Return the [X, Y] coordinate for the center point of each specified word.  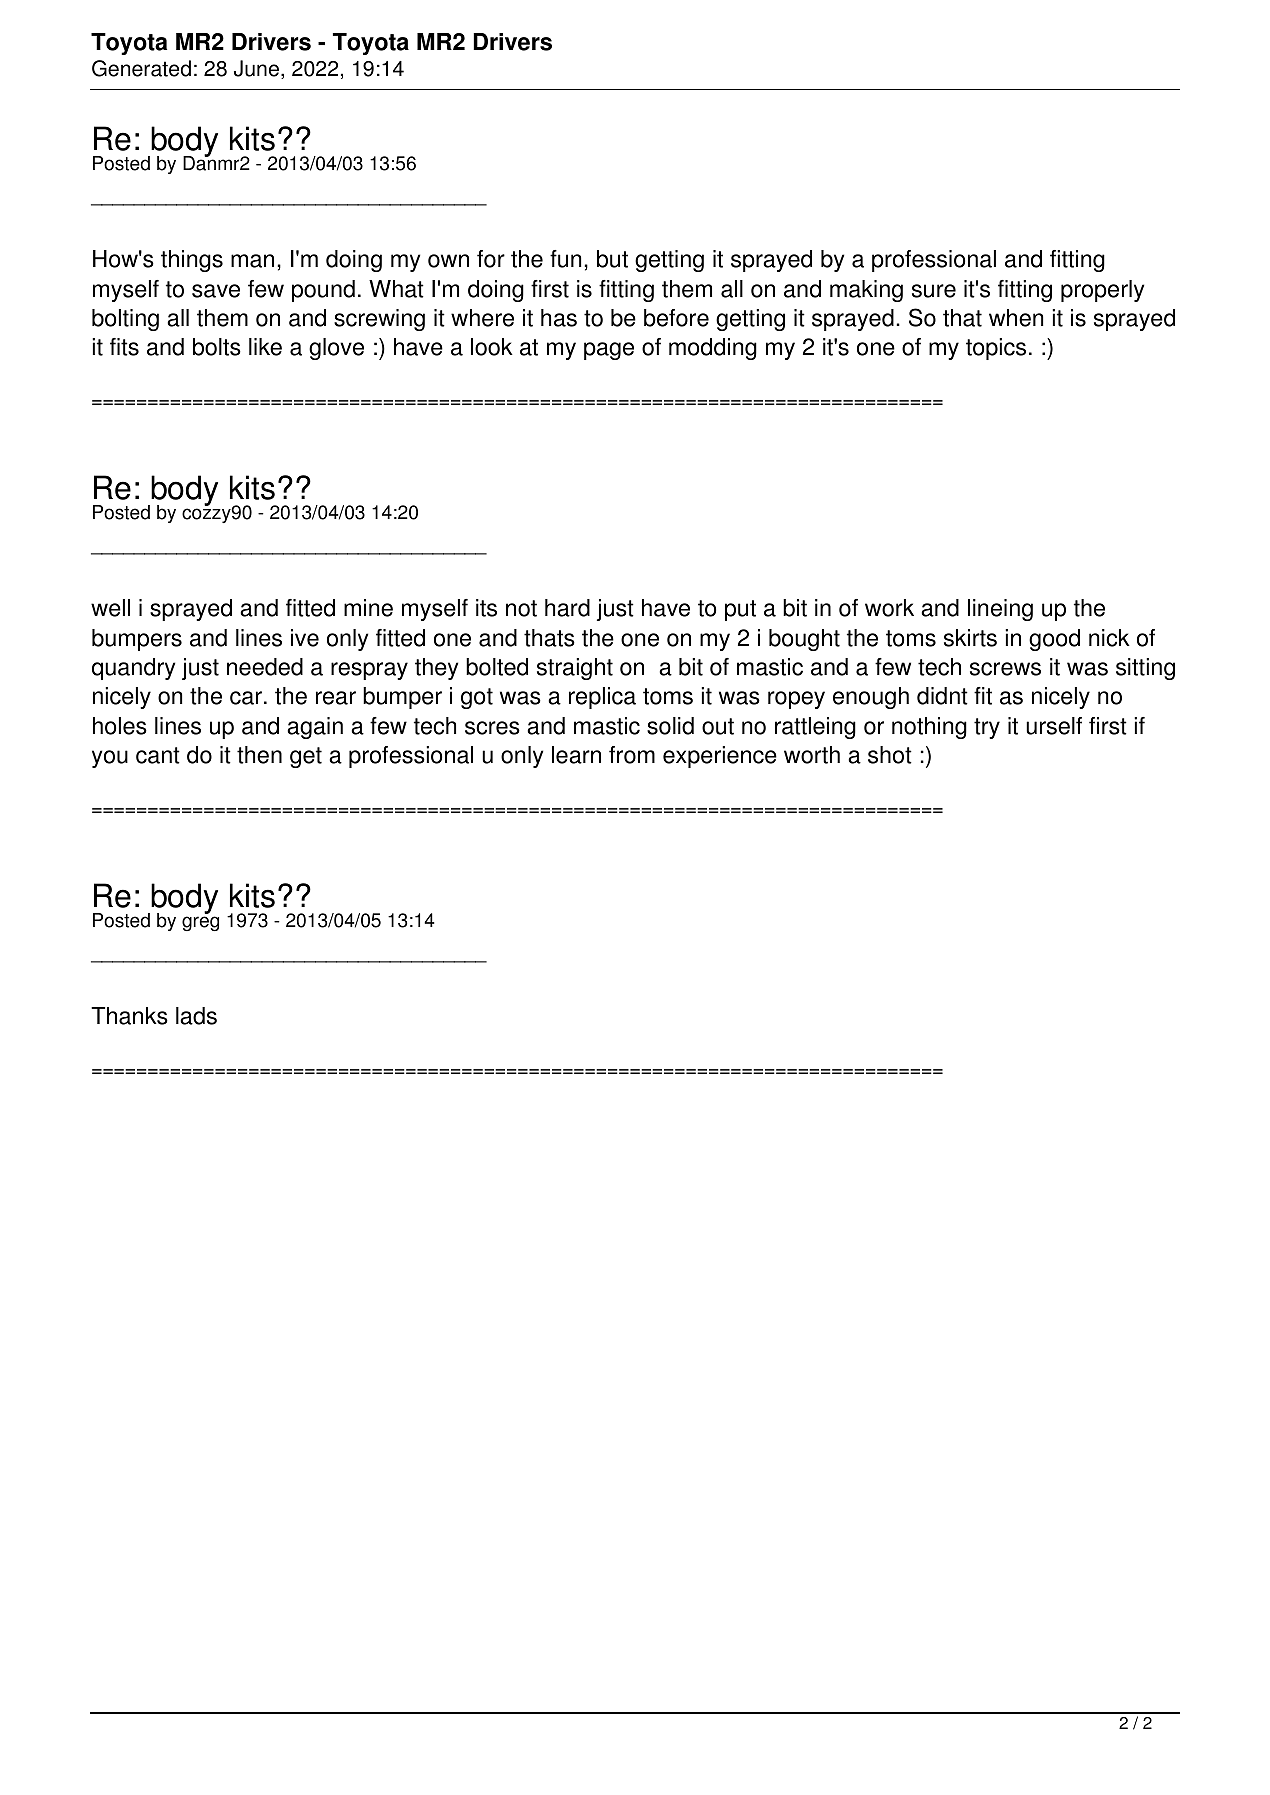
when [1016, 318]
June [256, 68]
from [632, 755]
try [987, 728]
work [889, 608]
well [110, 608]
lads [196, 1016]
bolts [217, 347]
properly [1102, 291]
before [676, 318]
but [612, 259]
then [259, 755]
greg [200, 923]
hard [567, 608]
